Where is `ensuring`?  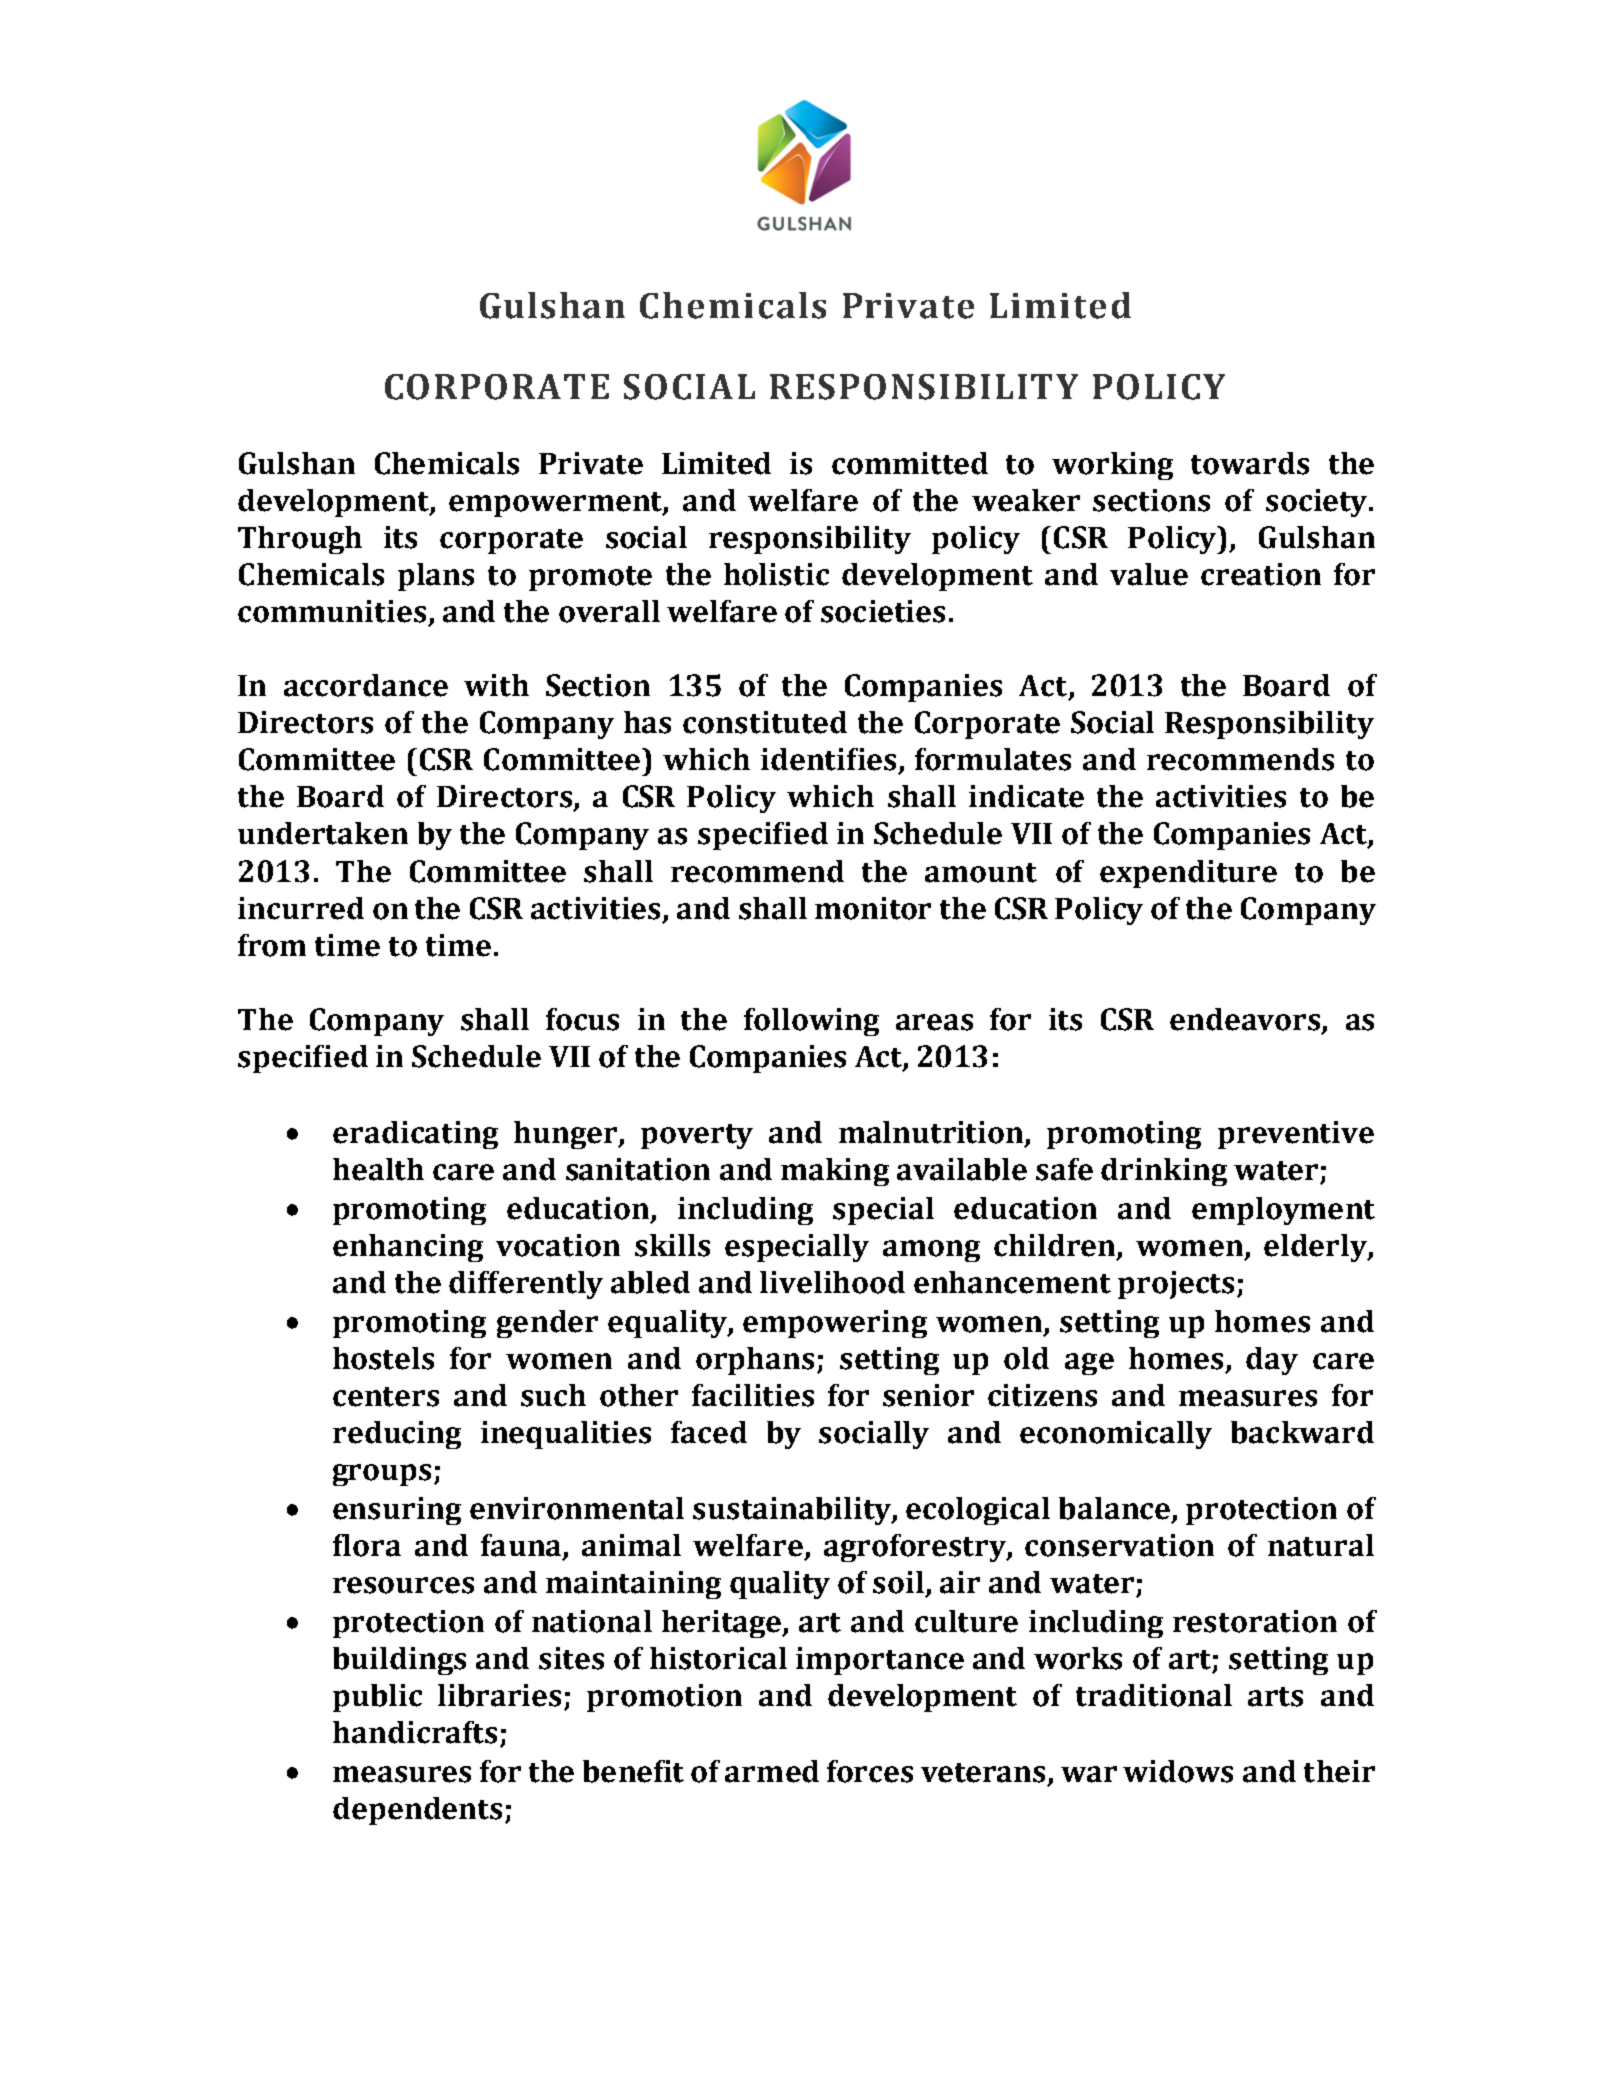 ensuring is located at coordinates (397, 1511).
